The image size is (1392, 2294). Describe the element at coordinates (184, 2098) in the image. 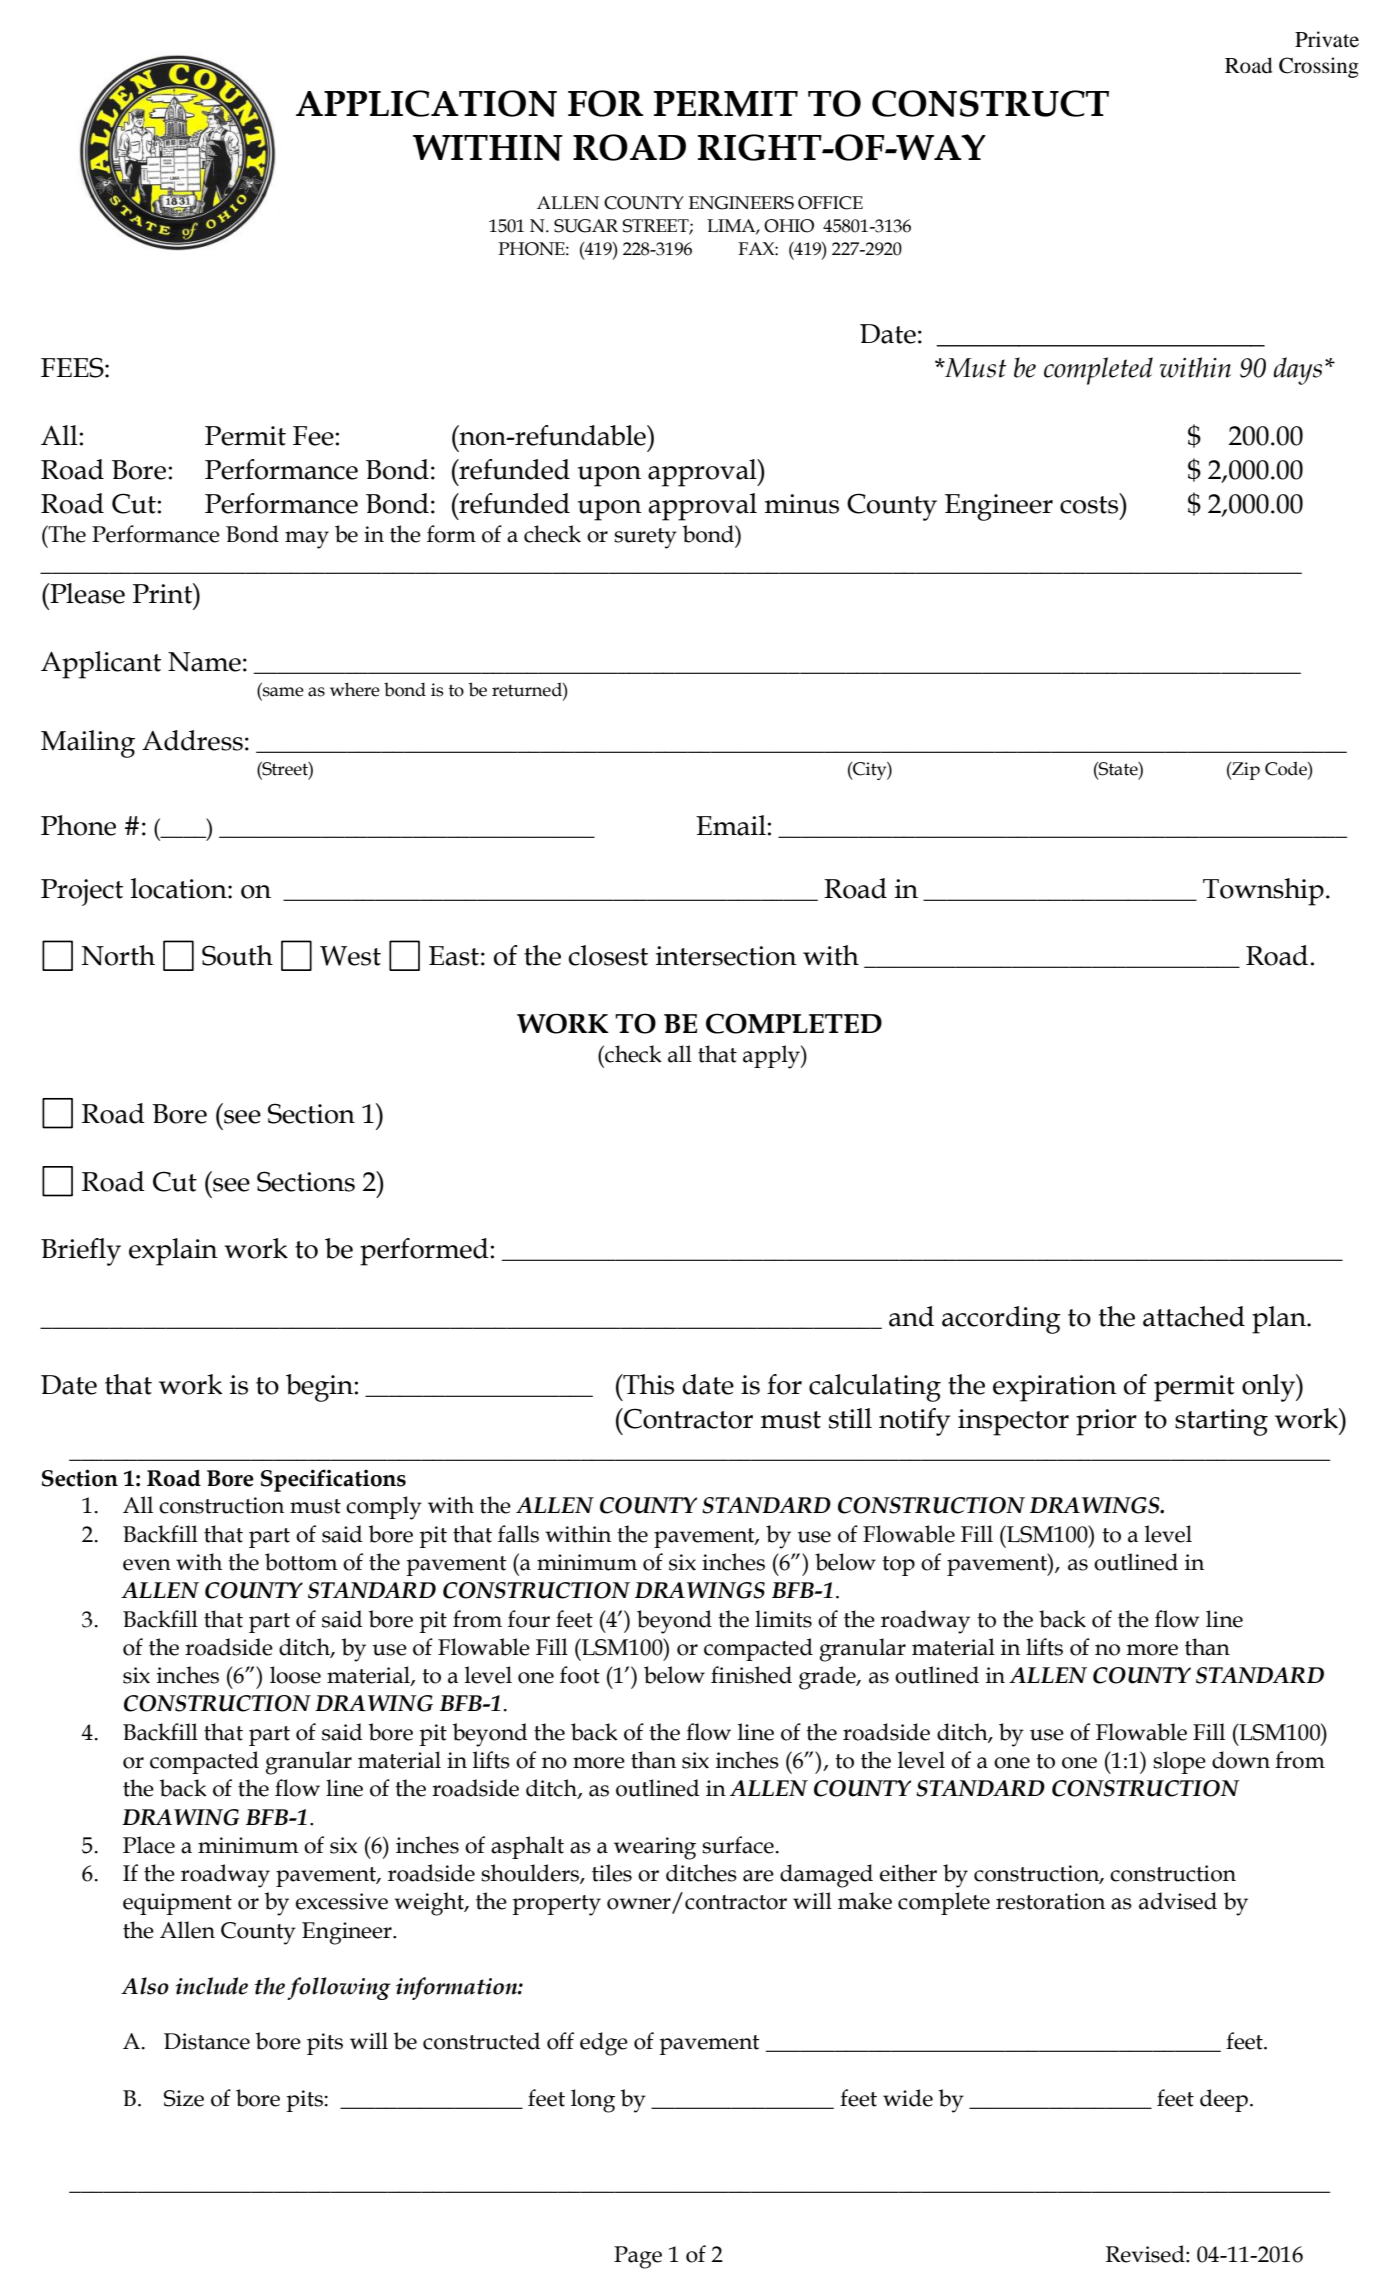

I see `Size` at that location.
